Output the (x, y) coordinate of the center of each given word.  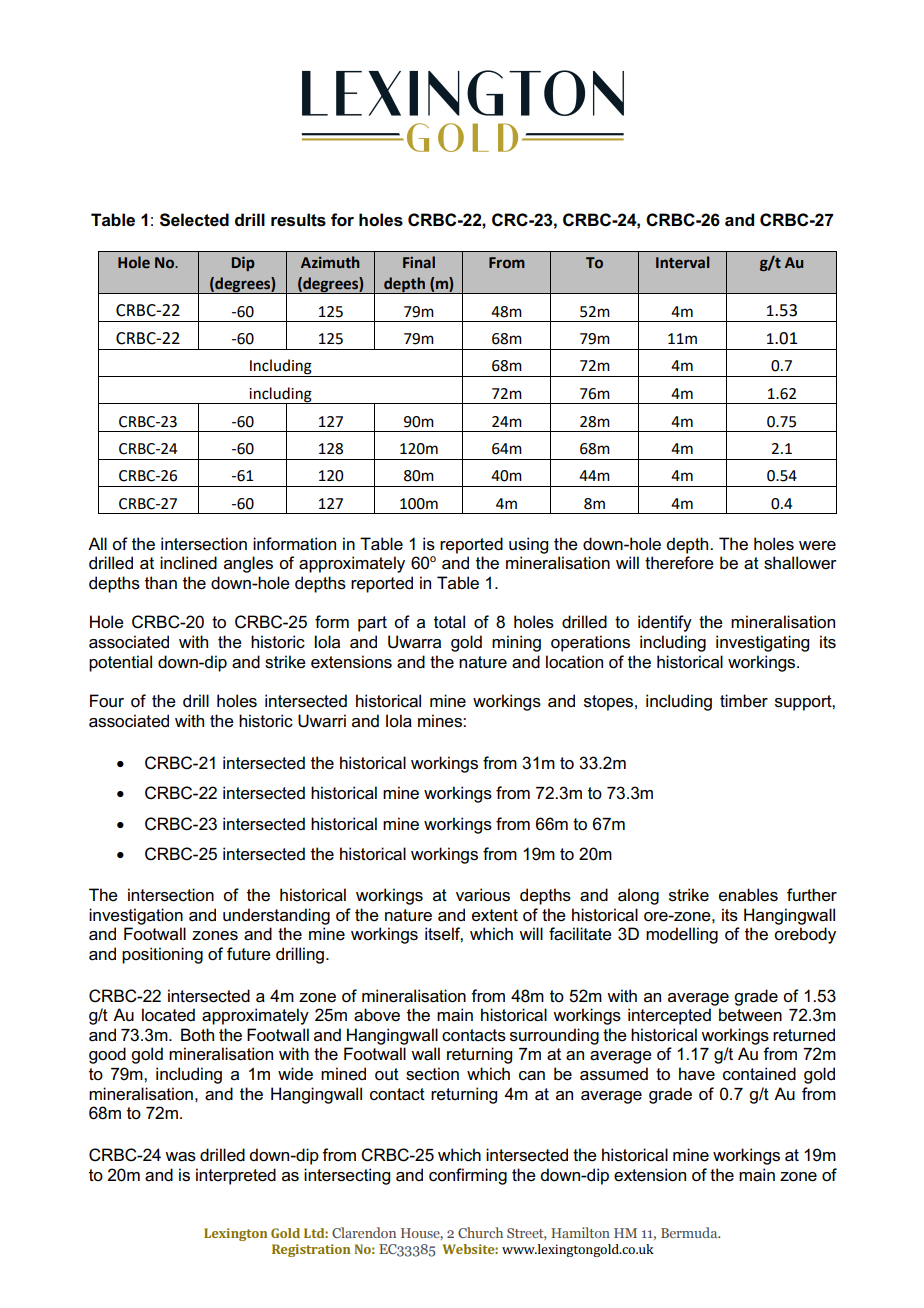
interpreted (236, 1176)
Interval (682, 262)
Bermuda (690, 1232)
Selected (194, 220)
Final (419, 262)
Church (480, 1232)
